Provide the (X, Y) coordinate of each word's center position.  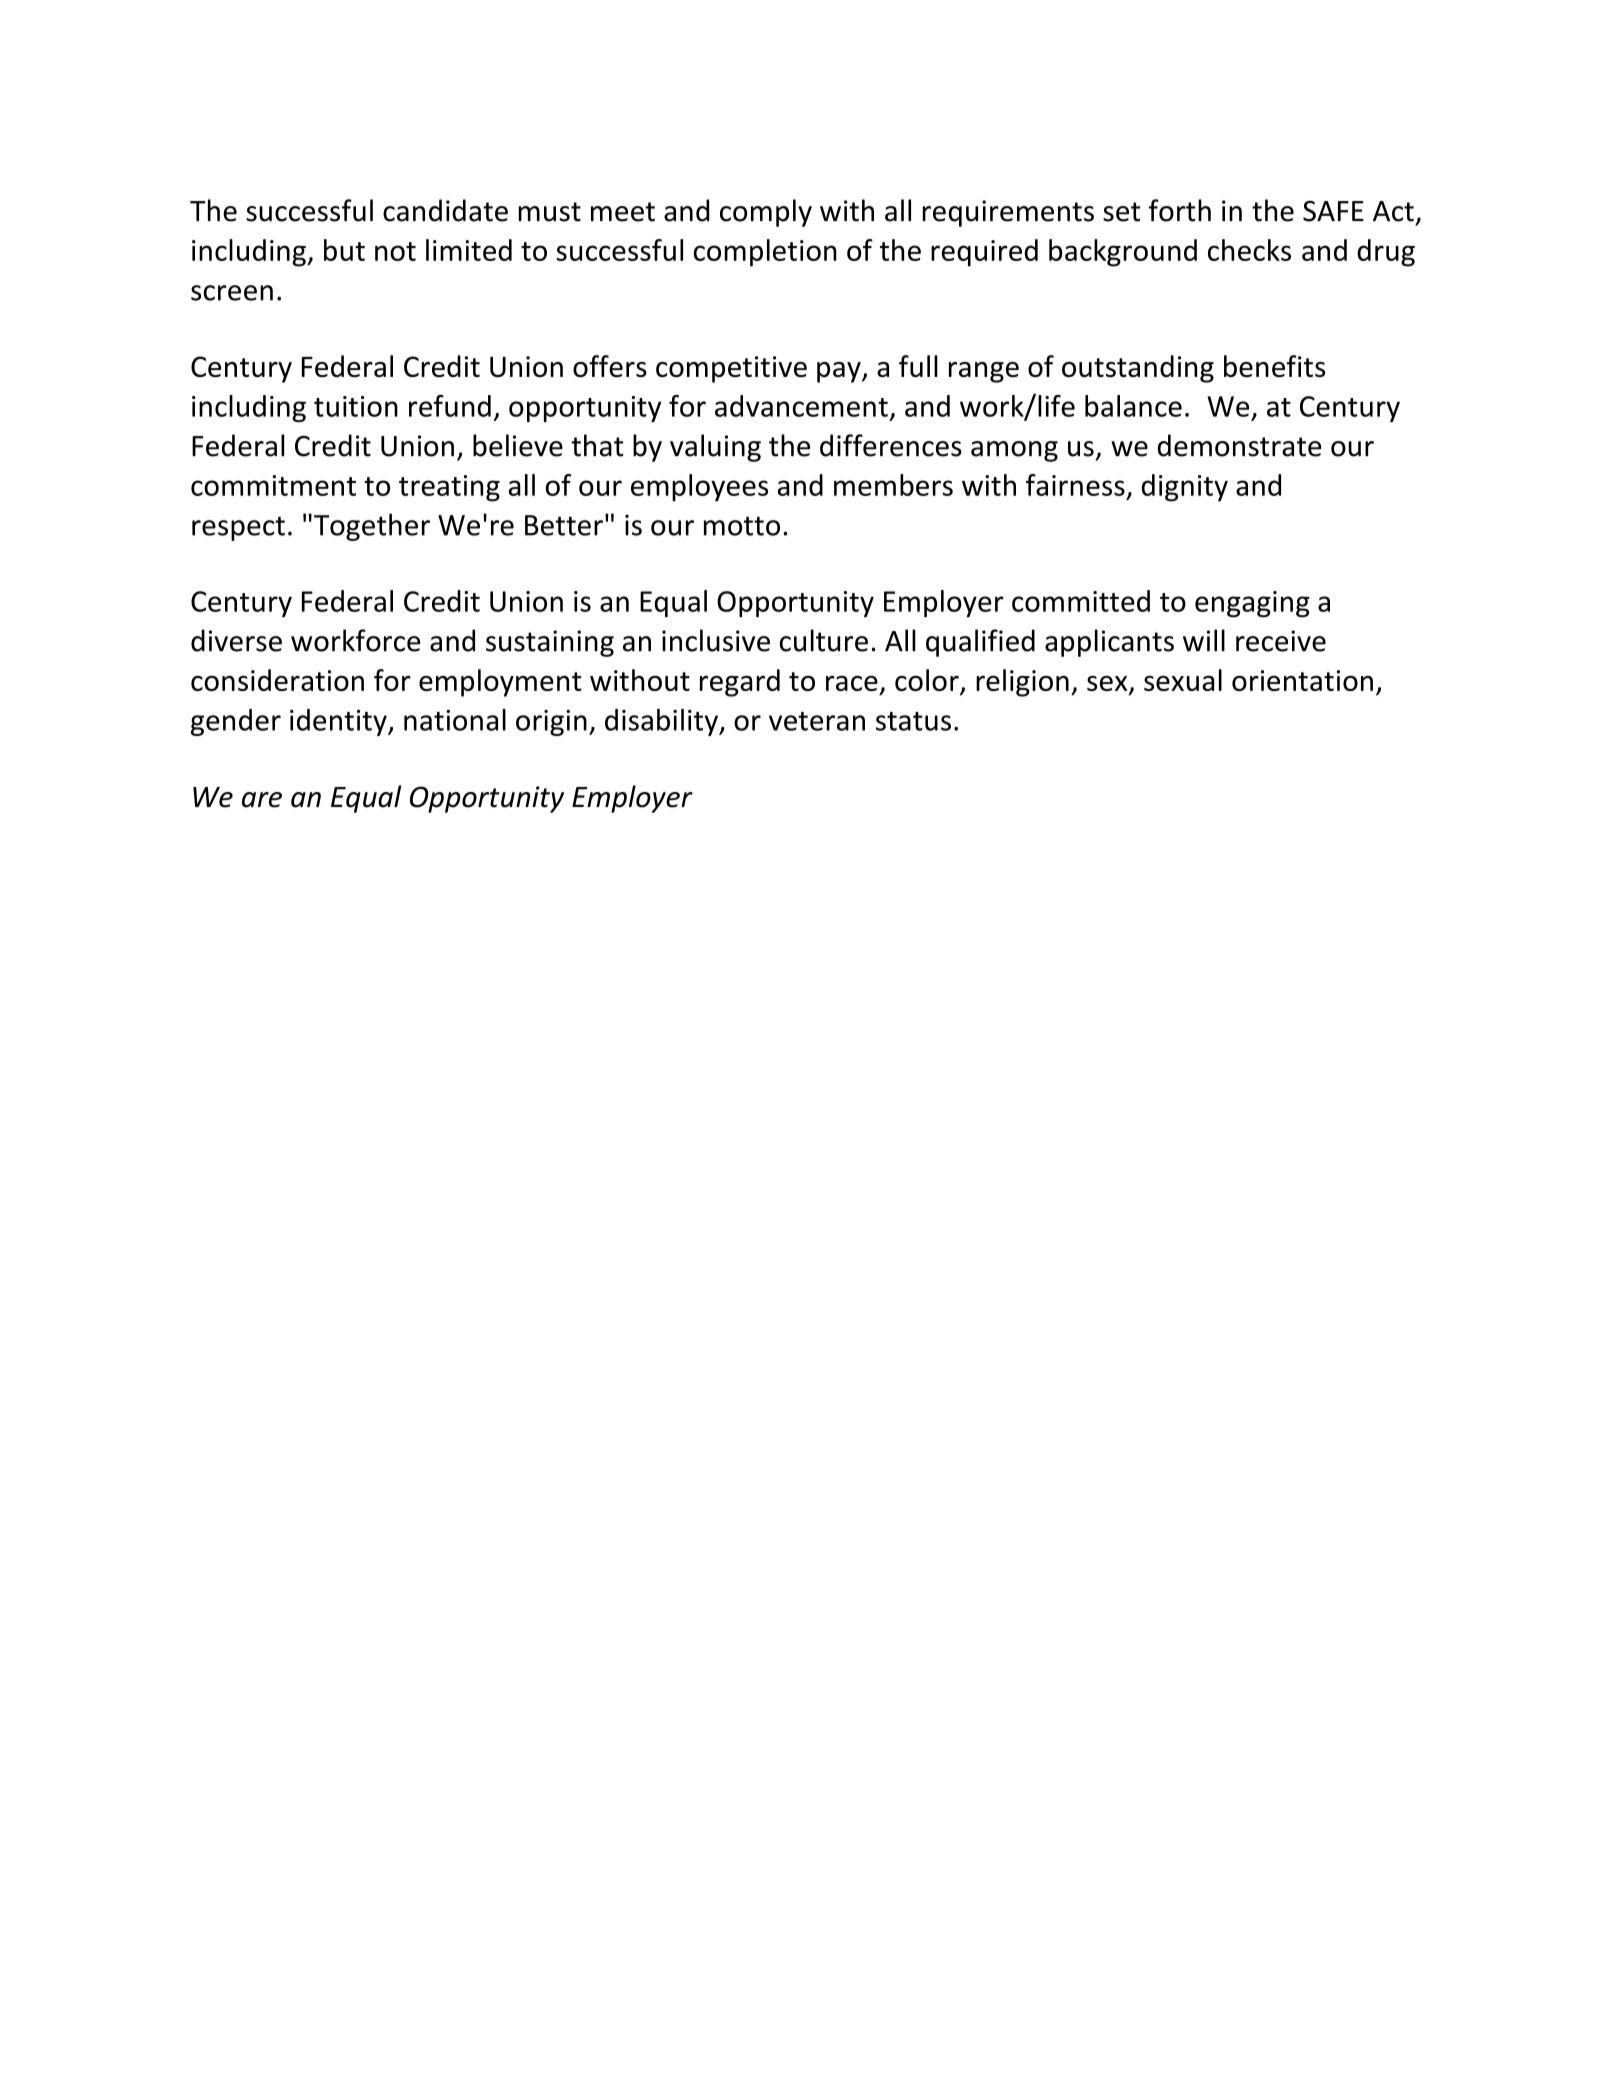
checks (1249, 250)
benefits (1274, 366)
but (344, 250)
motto (742, 526)
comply (766, 213)
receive (1281, 641)
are (262, 800)
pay (840, 372)
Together (372, 527)
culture (824, 640)
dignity (1184, 488)
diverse (236, 640)
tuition (356, 406)
